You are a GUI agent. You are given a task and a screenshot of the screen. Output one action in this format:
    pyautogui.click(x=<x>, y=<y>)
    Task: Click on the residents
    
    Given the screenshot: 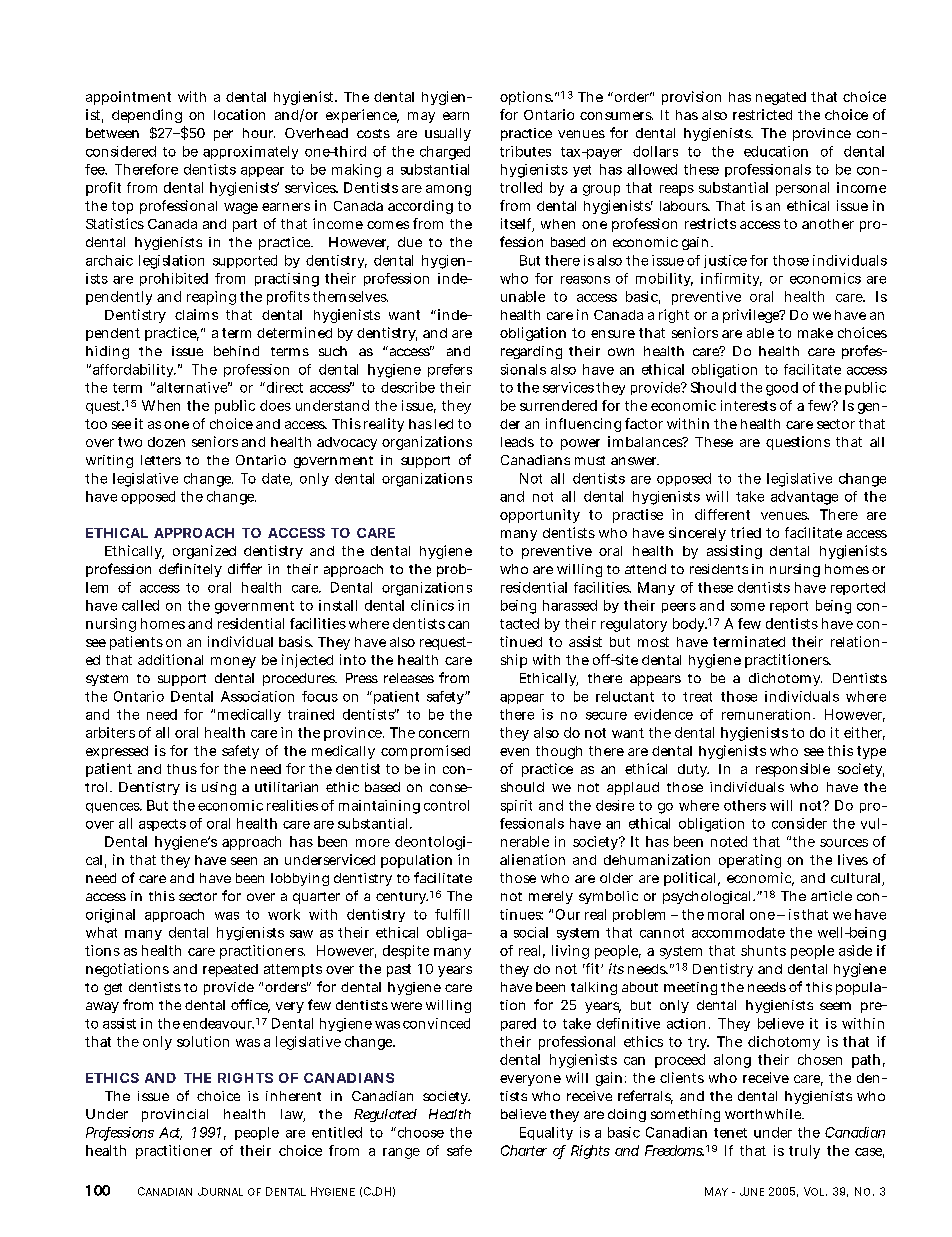 What is the action you would take?
    pyautogui.click(x=719, y=569)
